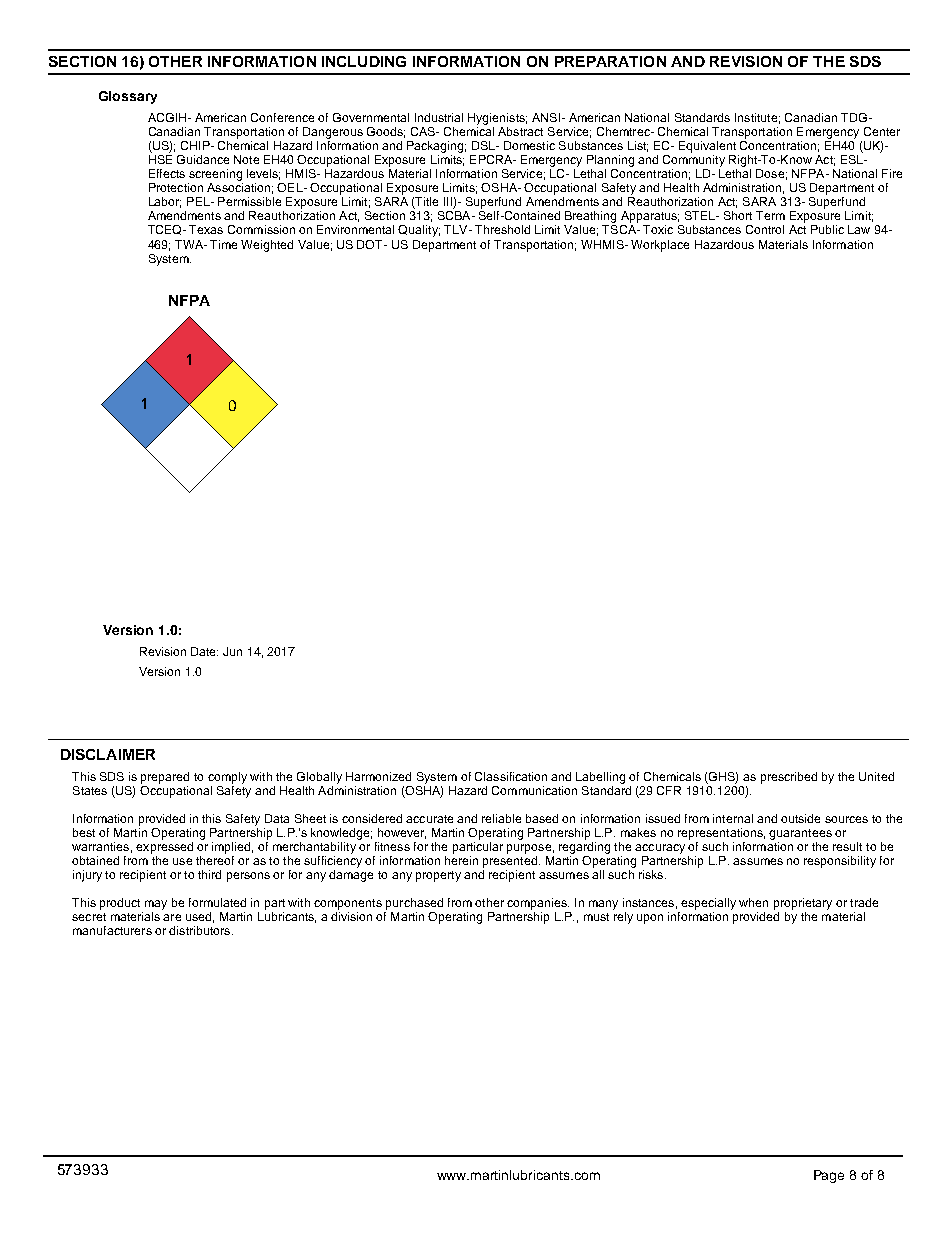 This screenshot has height=1233, width=952. I want to click on Center, so click(882, 131).
